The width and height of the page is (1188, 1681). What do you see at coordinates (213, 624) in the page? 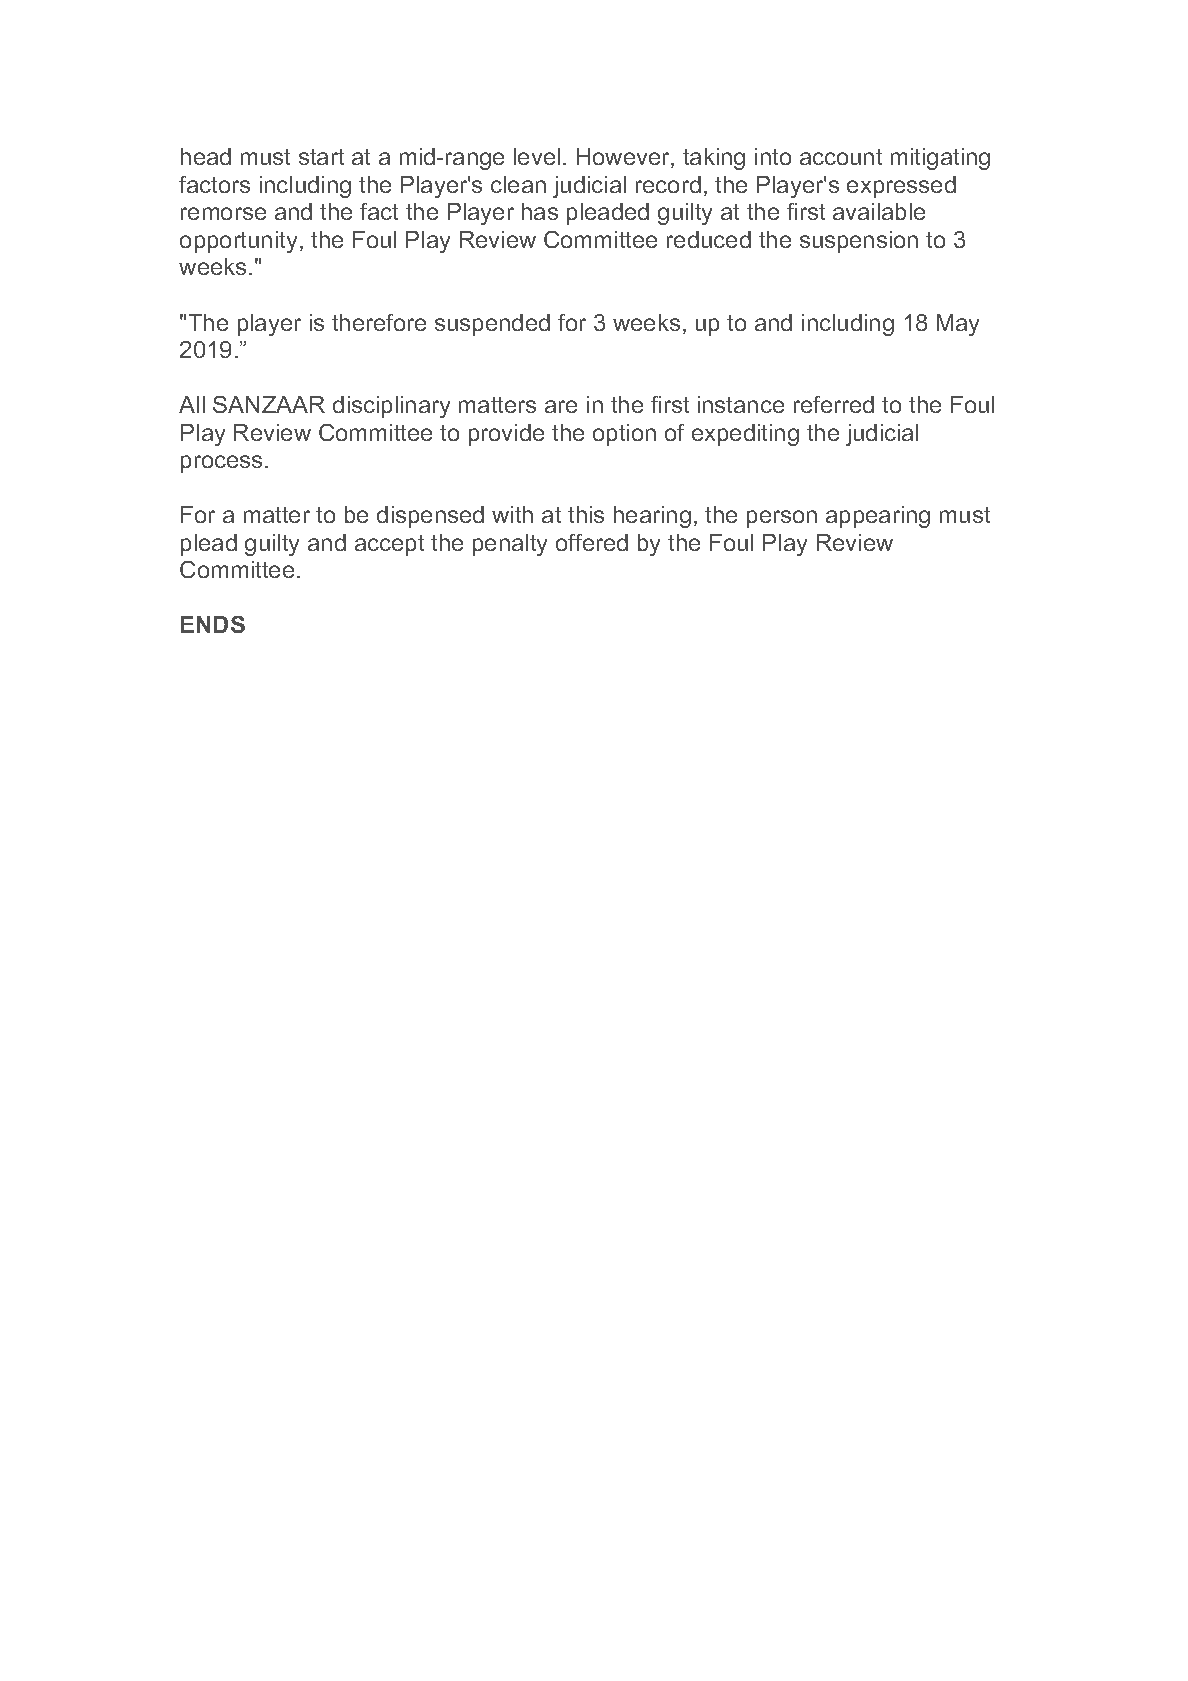
I see `ENDS` at bounding box center [213, 624].
